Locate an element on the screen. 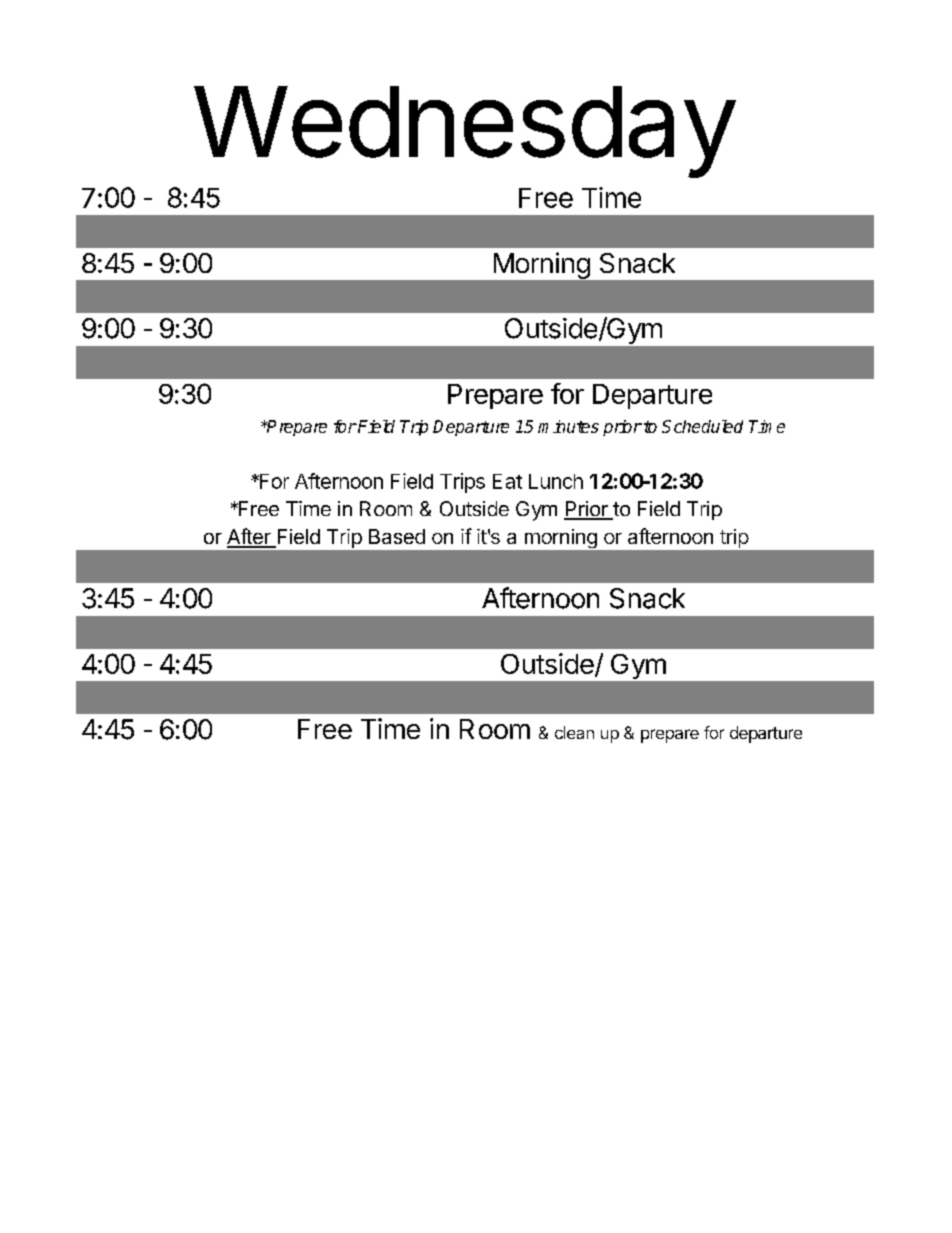 The width and height of the screenshot is (952, 1233). Scheduled is located at coordinates (702, 426).
